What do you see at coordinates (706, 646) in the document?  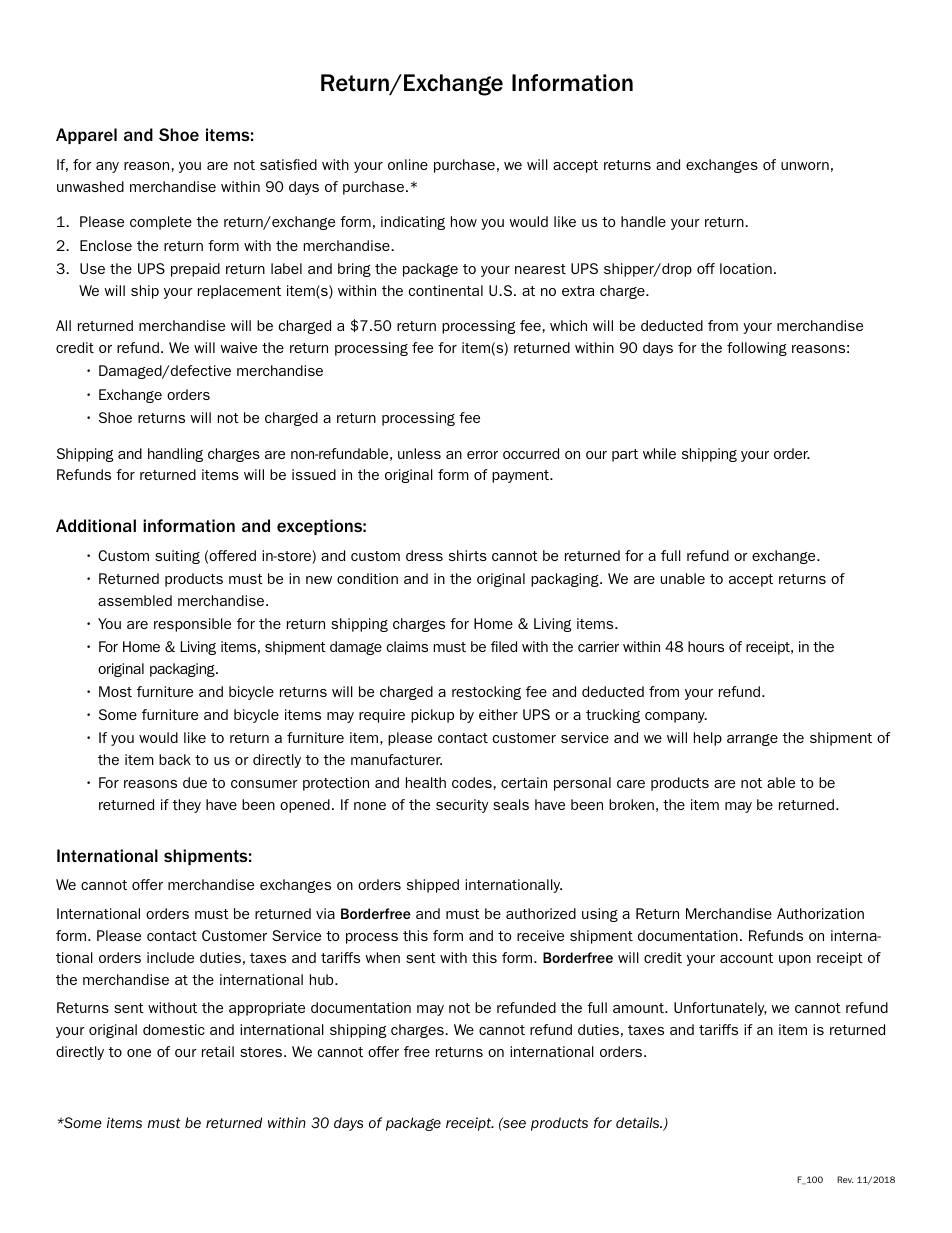 I see `hours` at bounding box center [706, 646].
